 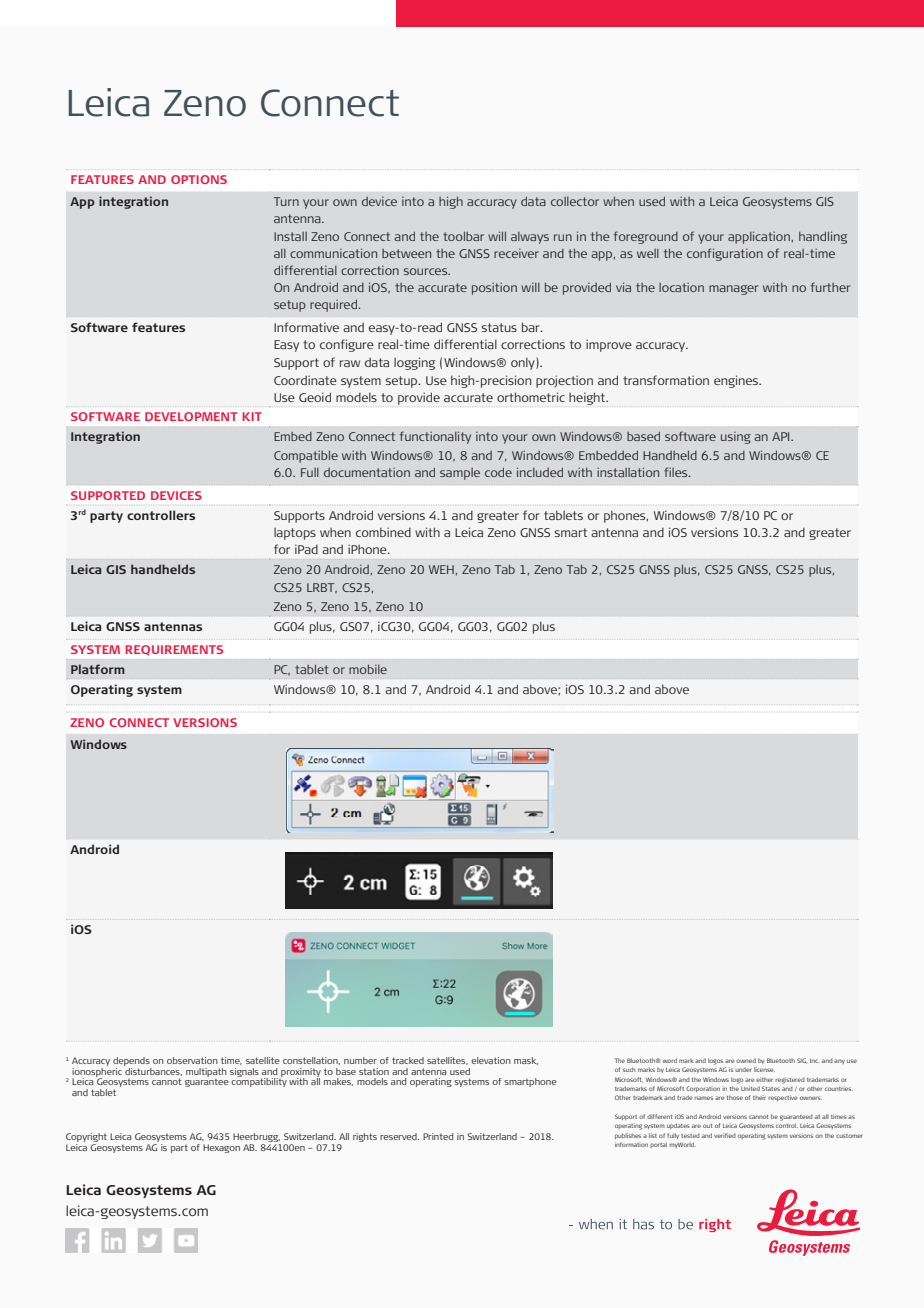 What do you see at coordinates (759, 237) in the screenshot?
I see `application` at bounding box center [759, 237].
